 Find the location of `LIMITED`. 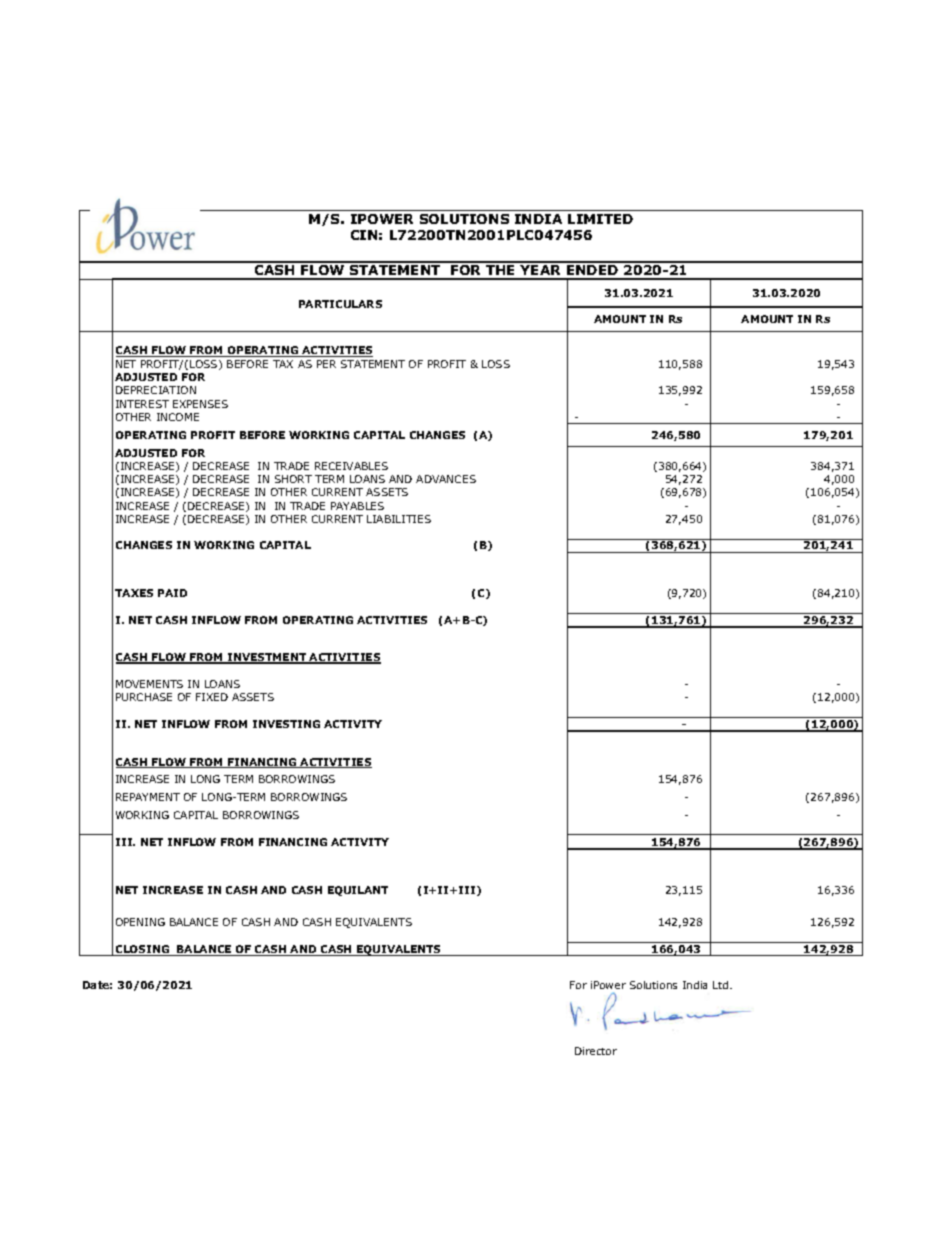

LIMITED is located at coordinates (600, 219).
